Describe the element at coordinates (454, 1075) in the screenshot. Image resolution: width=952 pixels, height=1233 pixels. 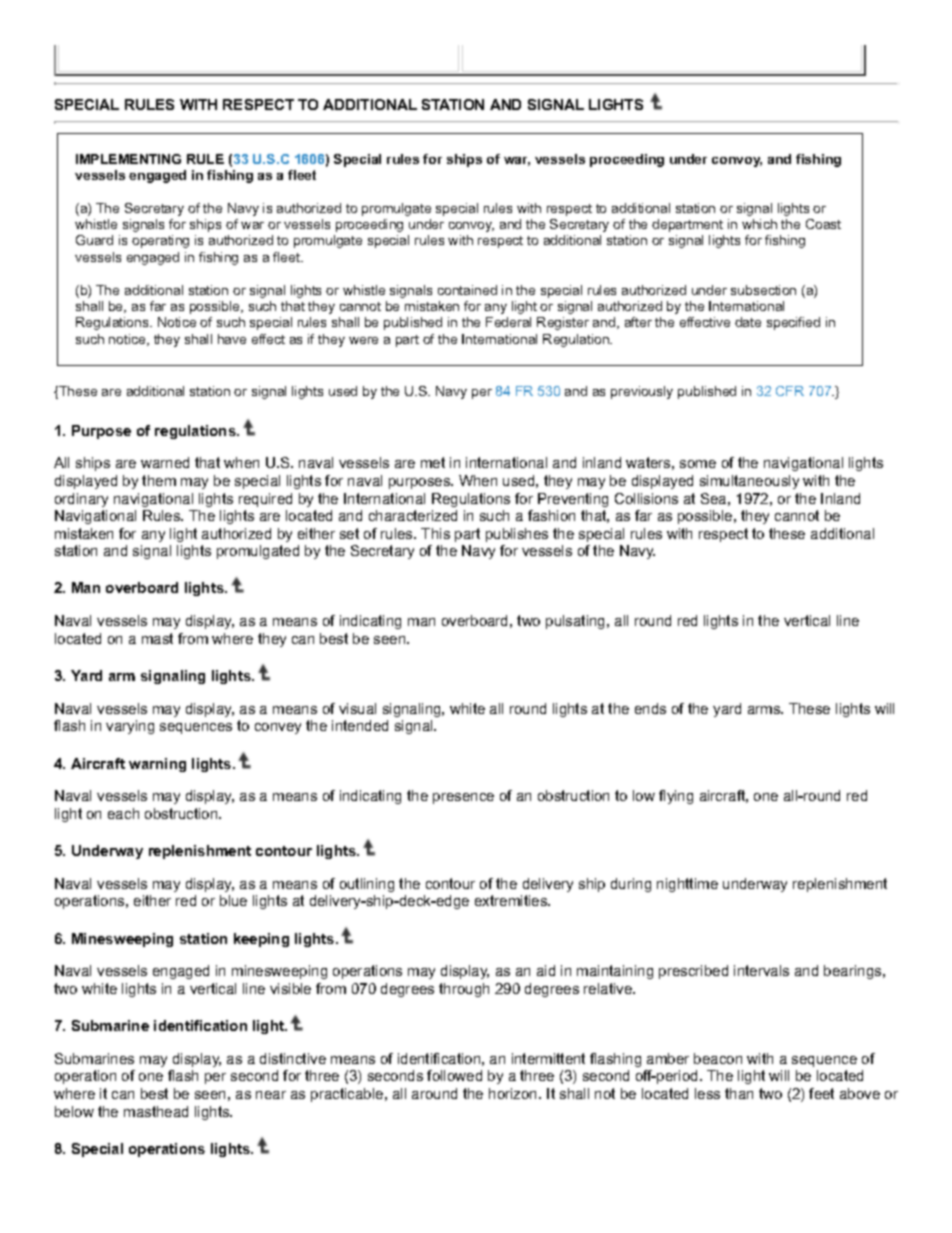
I see `followed` at that location.
